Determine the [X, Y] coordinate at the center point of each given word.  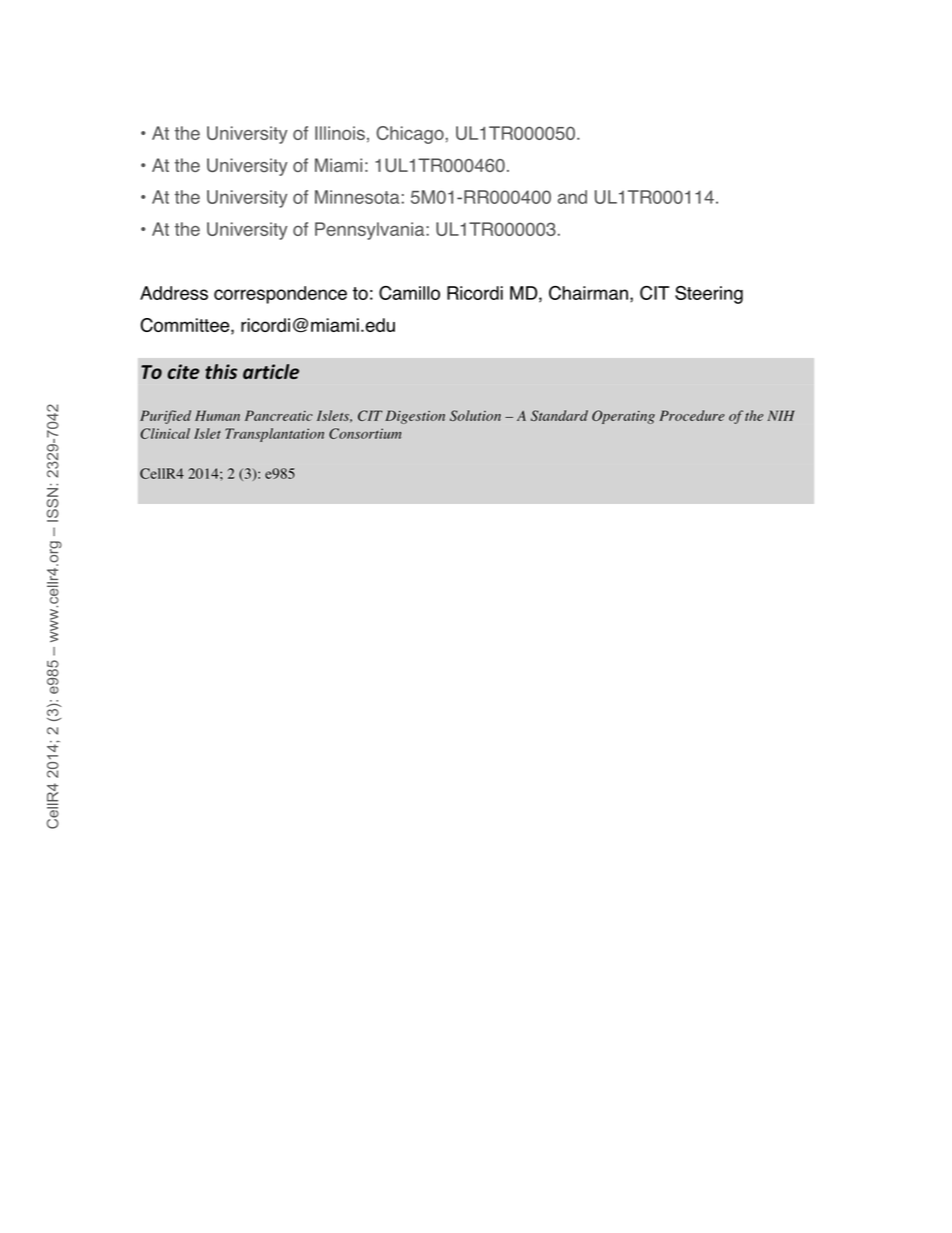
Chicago [410, 135]
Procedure [692, 415]
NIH [781, 415]
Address [174, 293]
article [271, 371]
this [221, 371]
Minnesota [357, 197]
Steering [709, 295]
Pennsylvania [371, 231]
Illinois [340, 133]
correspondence [280, 295]
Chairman [588, 293]
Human [217, 415]
